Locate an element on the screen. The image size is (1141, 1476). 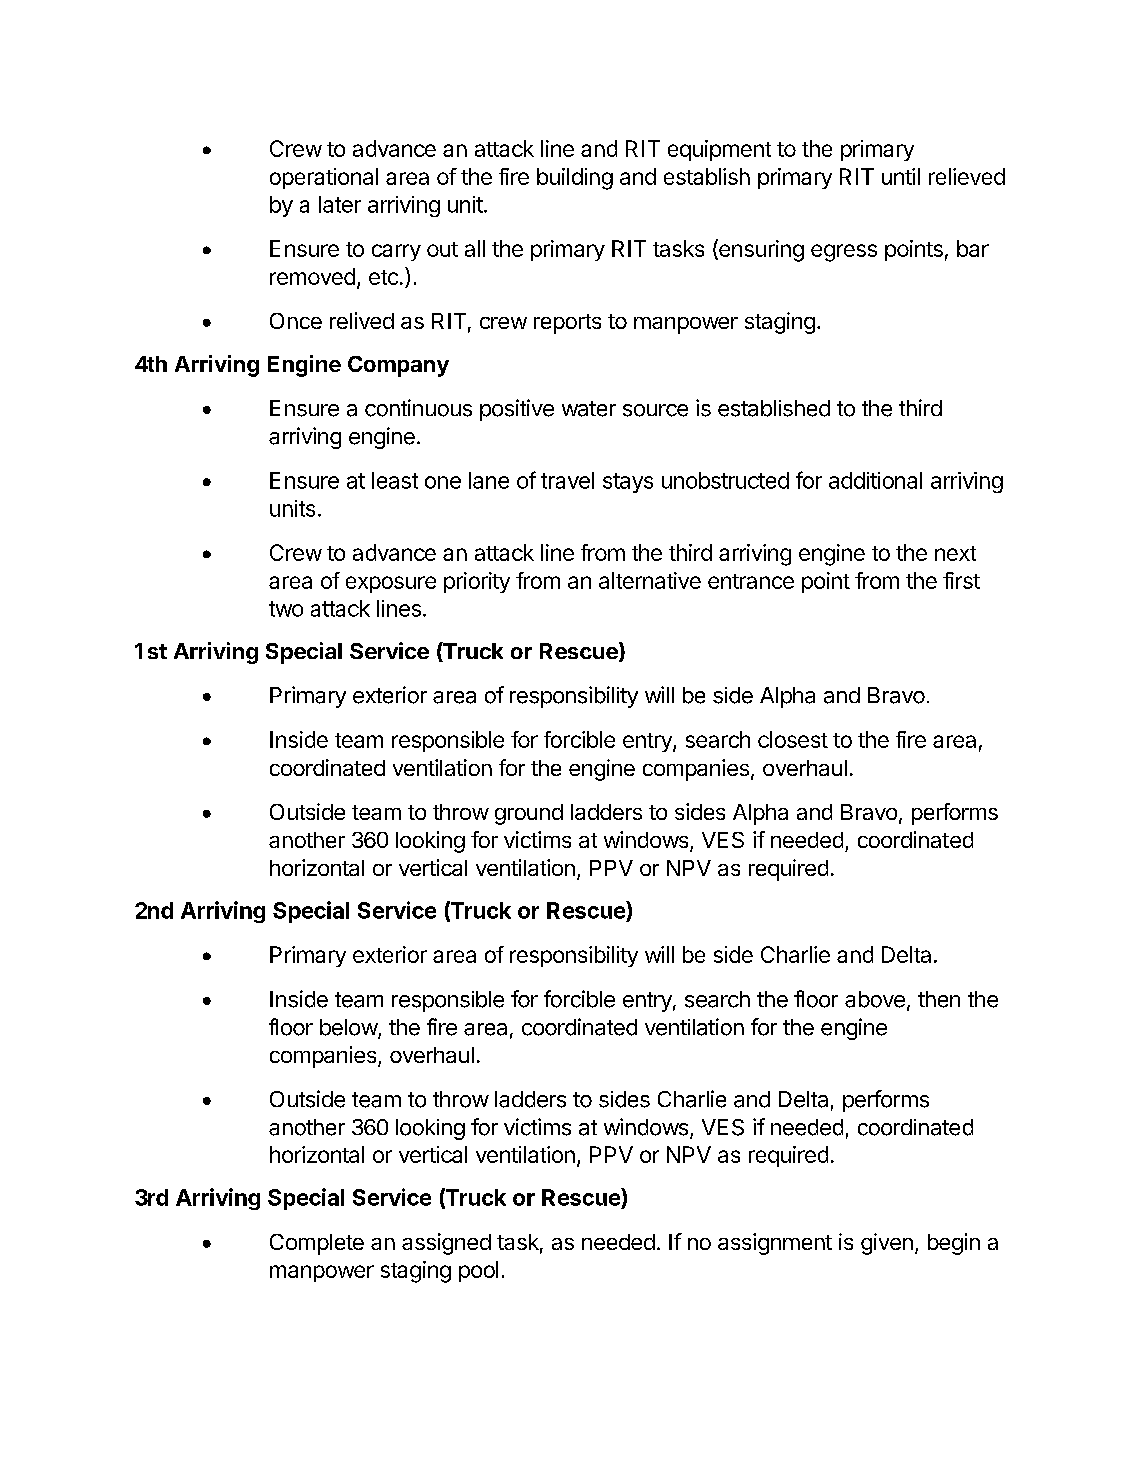
Complete is located at coordinates (317, 1244).
